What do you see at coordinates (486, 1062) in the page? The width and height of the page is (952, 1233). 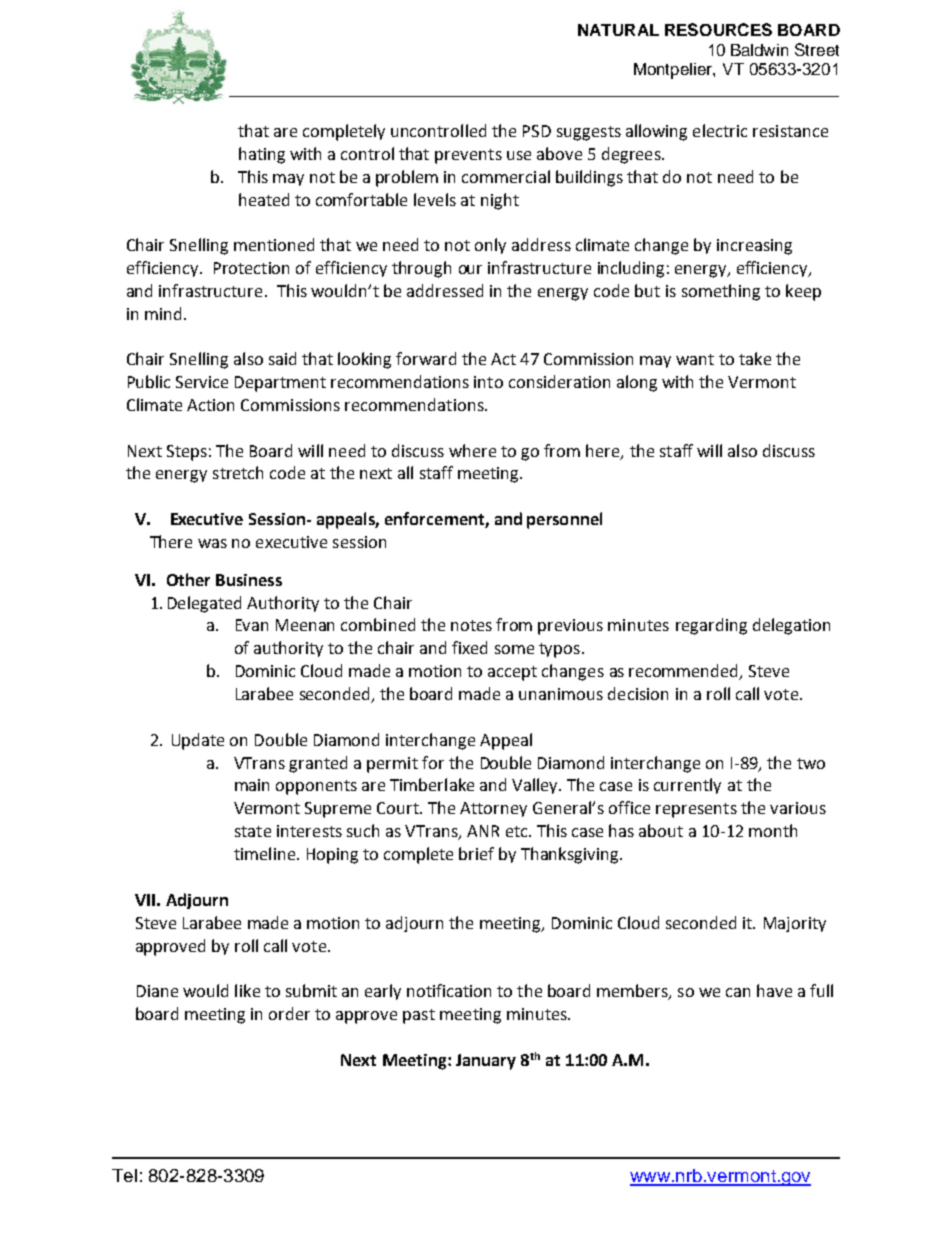 I see `January` at bounding box center [486, 1062].
